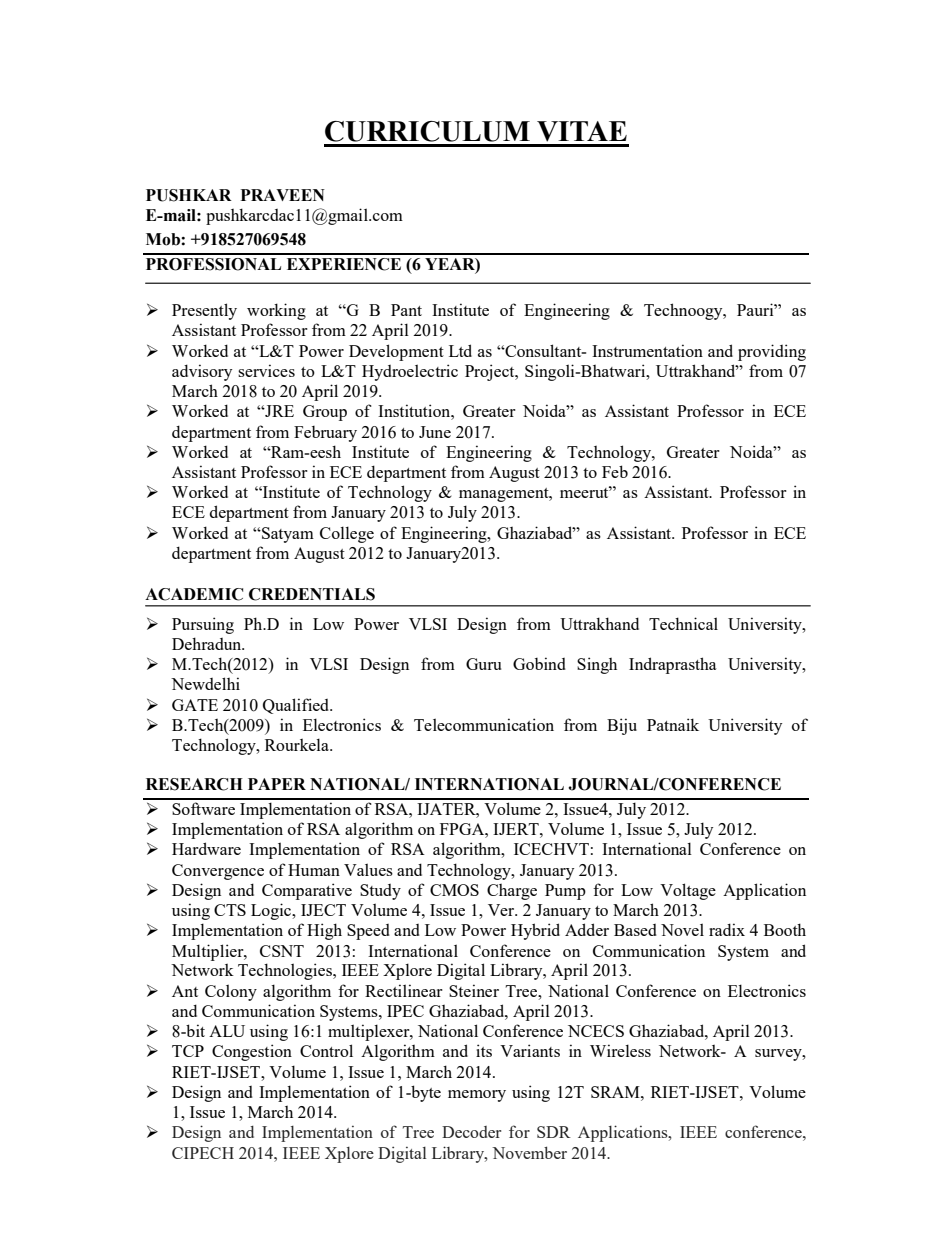 This image has height=1233, width=952. I want to click on Charge, so click(512, 892).
